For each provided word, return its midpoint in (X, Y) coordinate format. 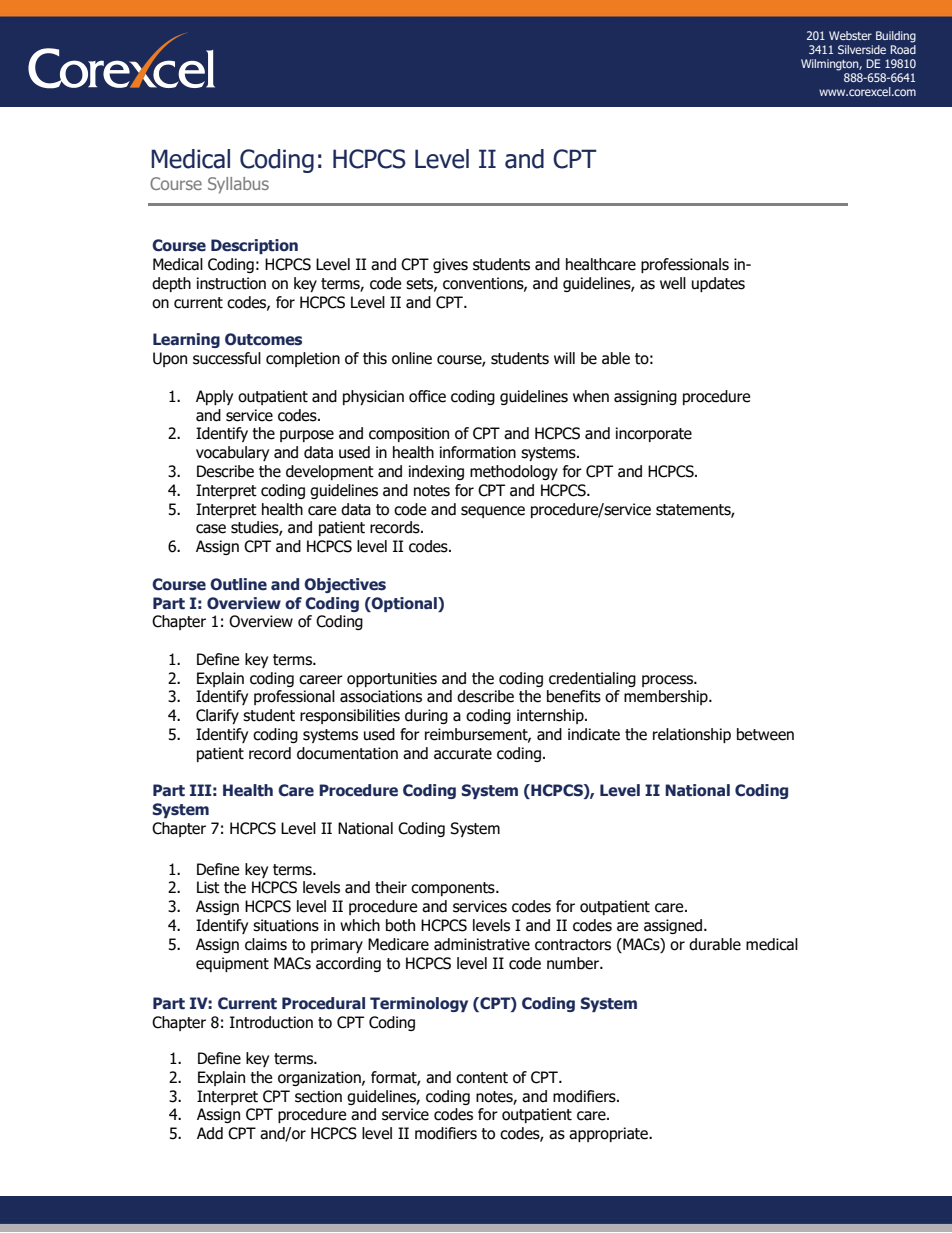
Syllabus (238, 185)
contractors (573, 945)
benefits (574, 696)
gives (450, 265)
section (318, 1096)
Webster (850, 35)
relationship (692, 735)
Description (254, 246)
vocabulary (232, 453)
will (564, 358)
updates (718, 284)
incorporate (654, 434)
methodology (514, 472)
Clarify (217, 716)
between (765, 734)
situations (286, 925)
